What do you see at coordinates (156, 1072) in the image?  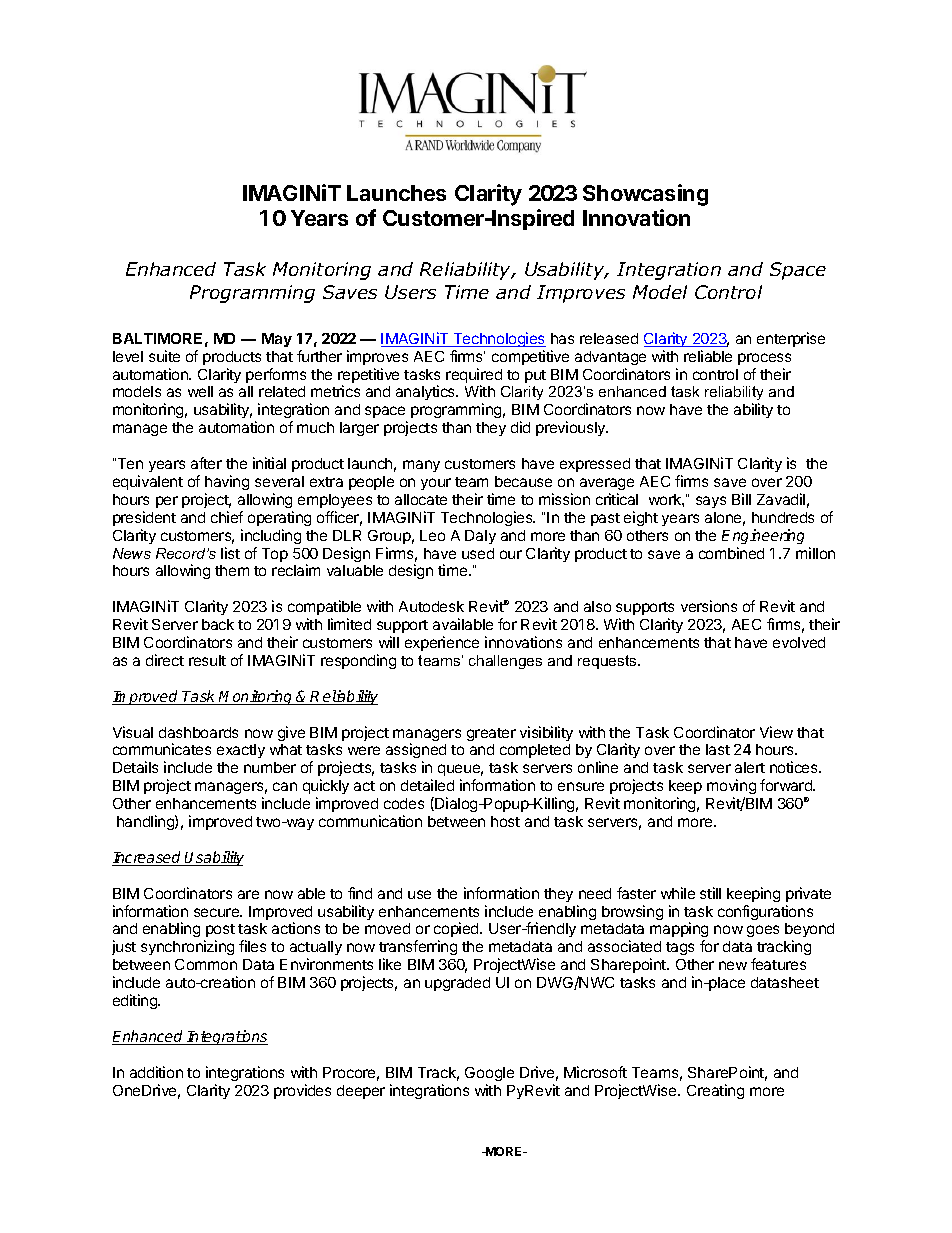 I see `addition` at bounding box center [156, 1072].
